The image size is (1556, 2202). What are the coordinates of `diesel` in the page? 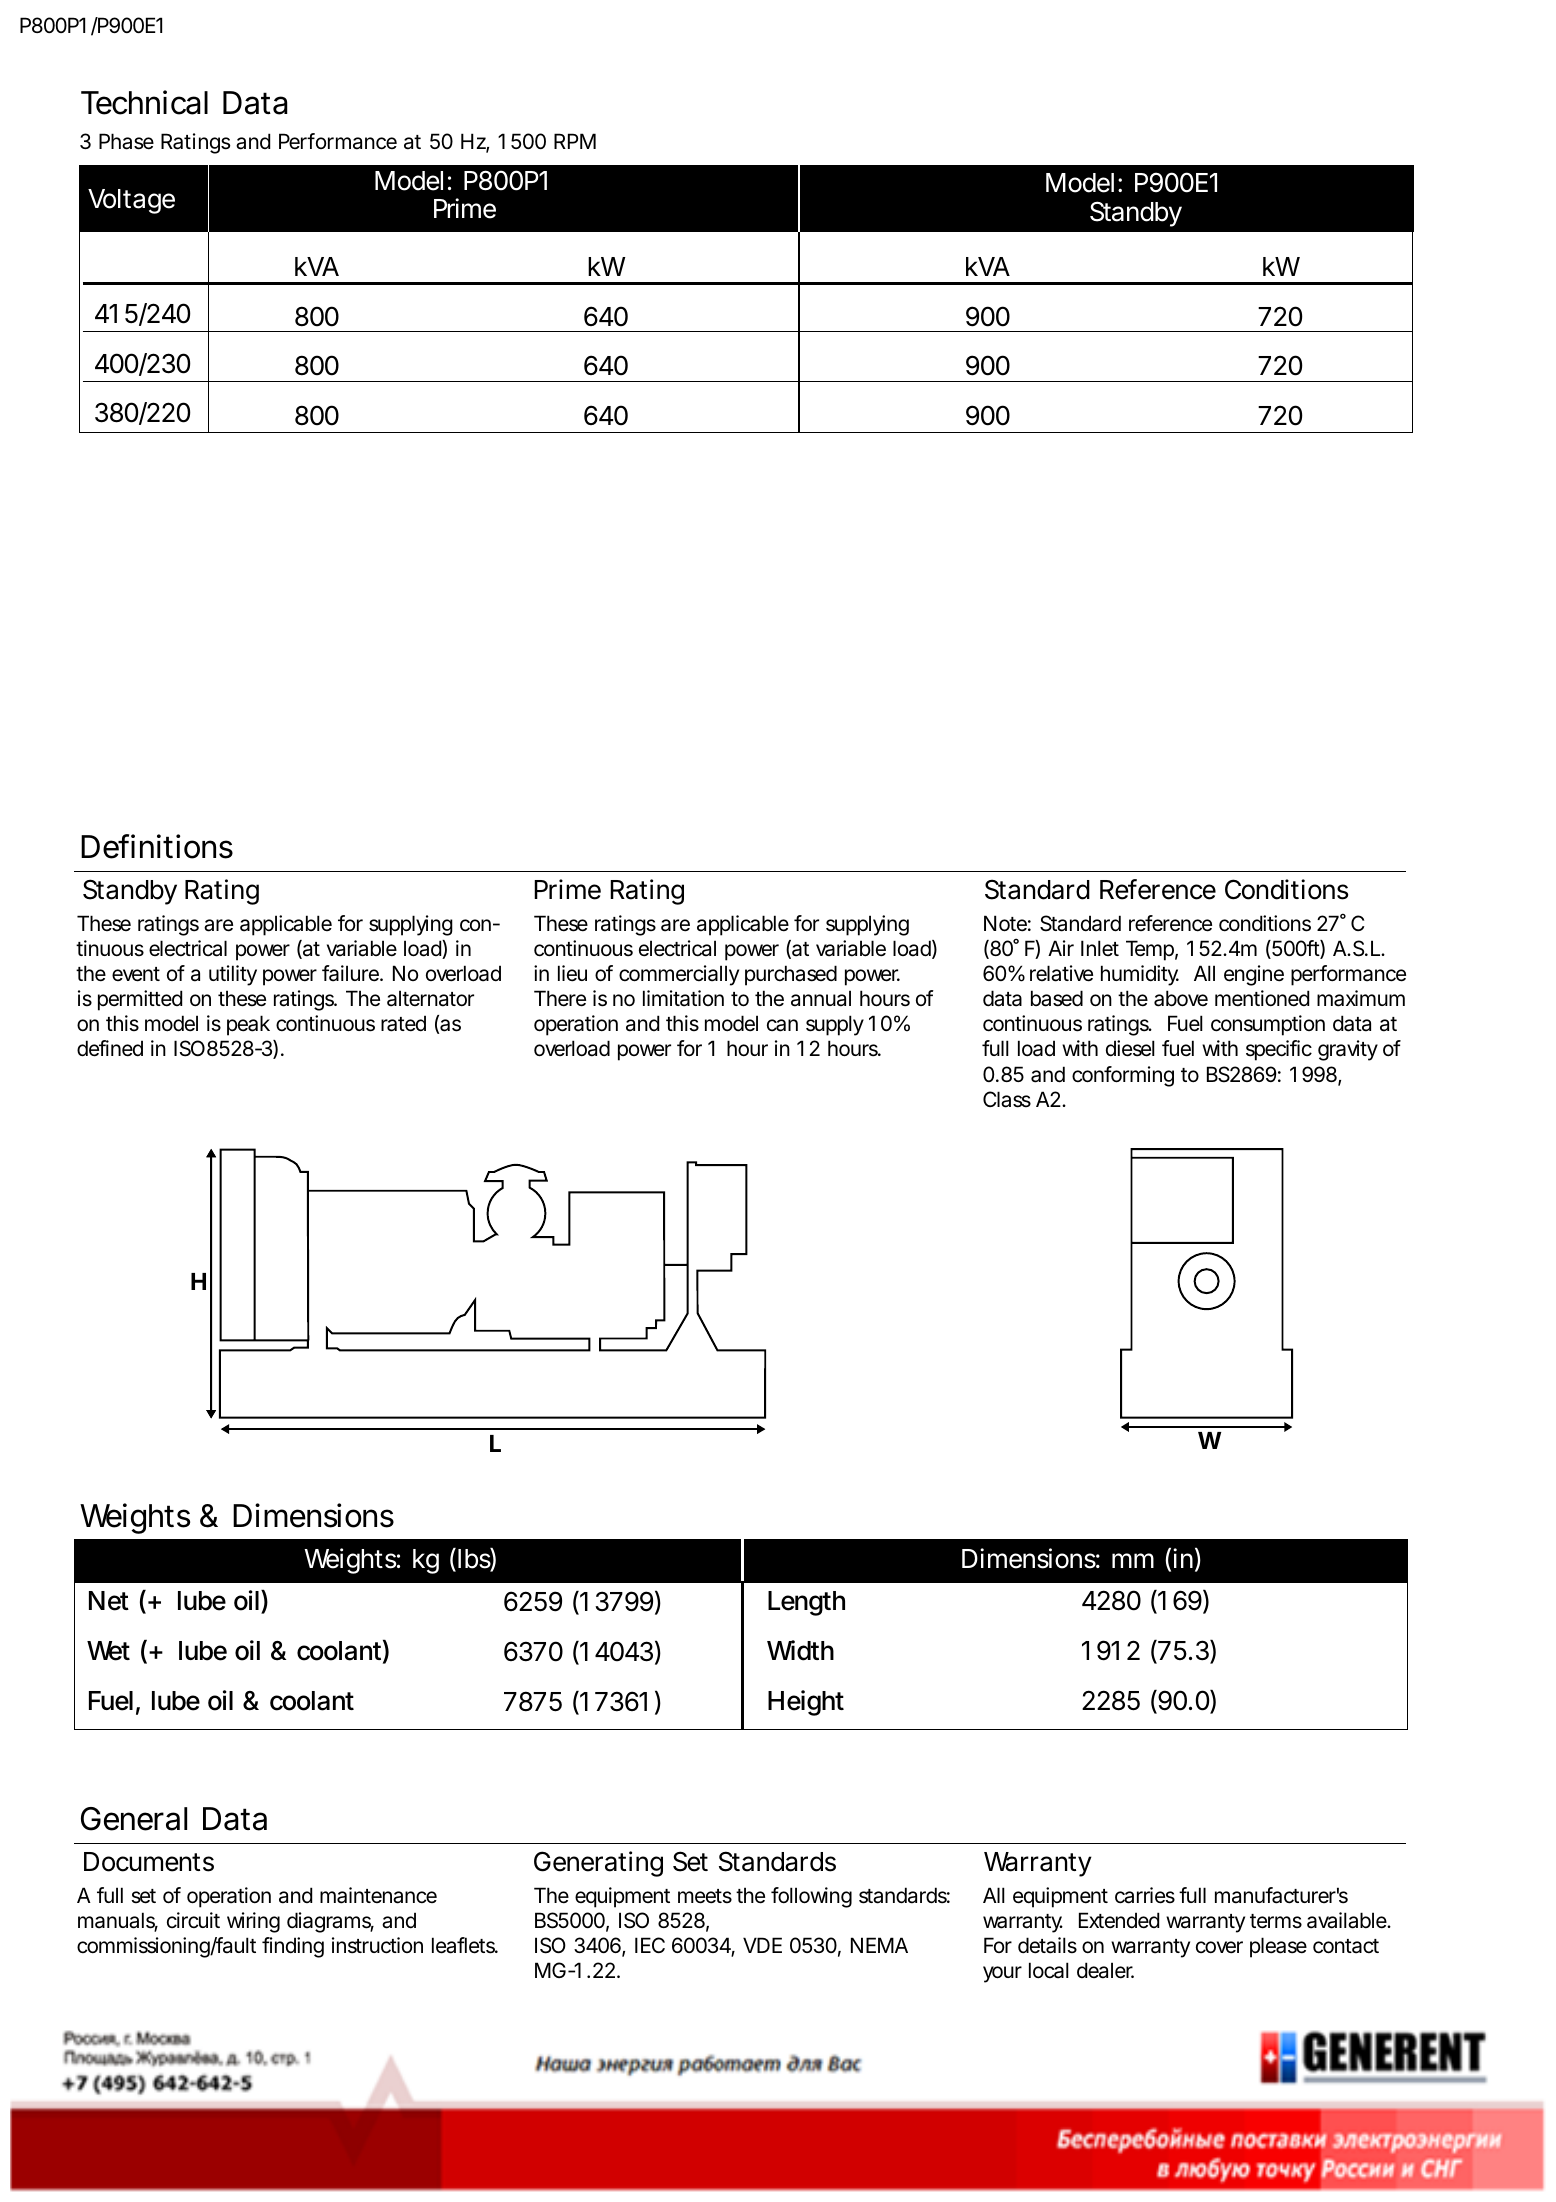 It's located at (1130, 1048).
